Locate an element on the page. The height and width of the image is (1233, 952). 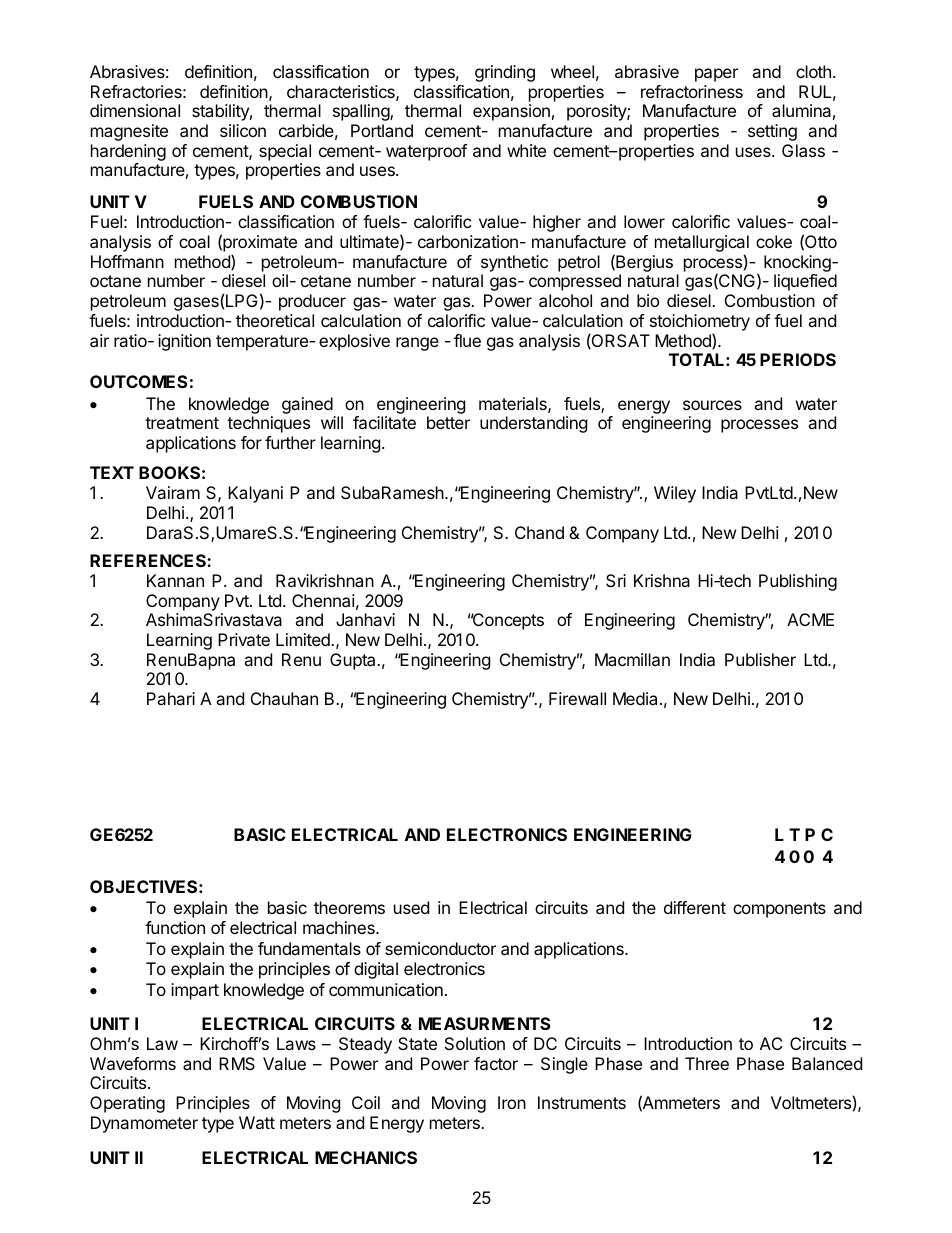
Iron is located at coordinates (512, 1102).
